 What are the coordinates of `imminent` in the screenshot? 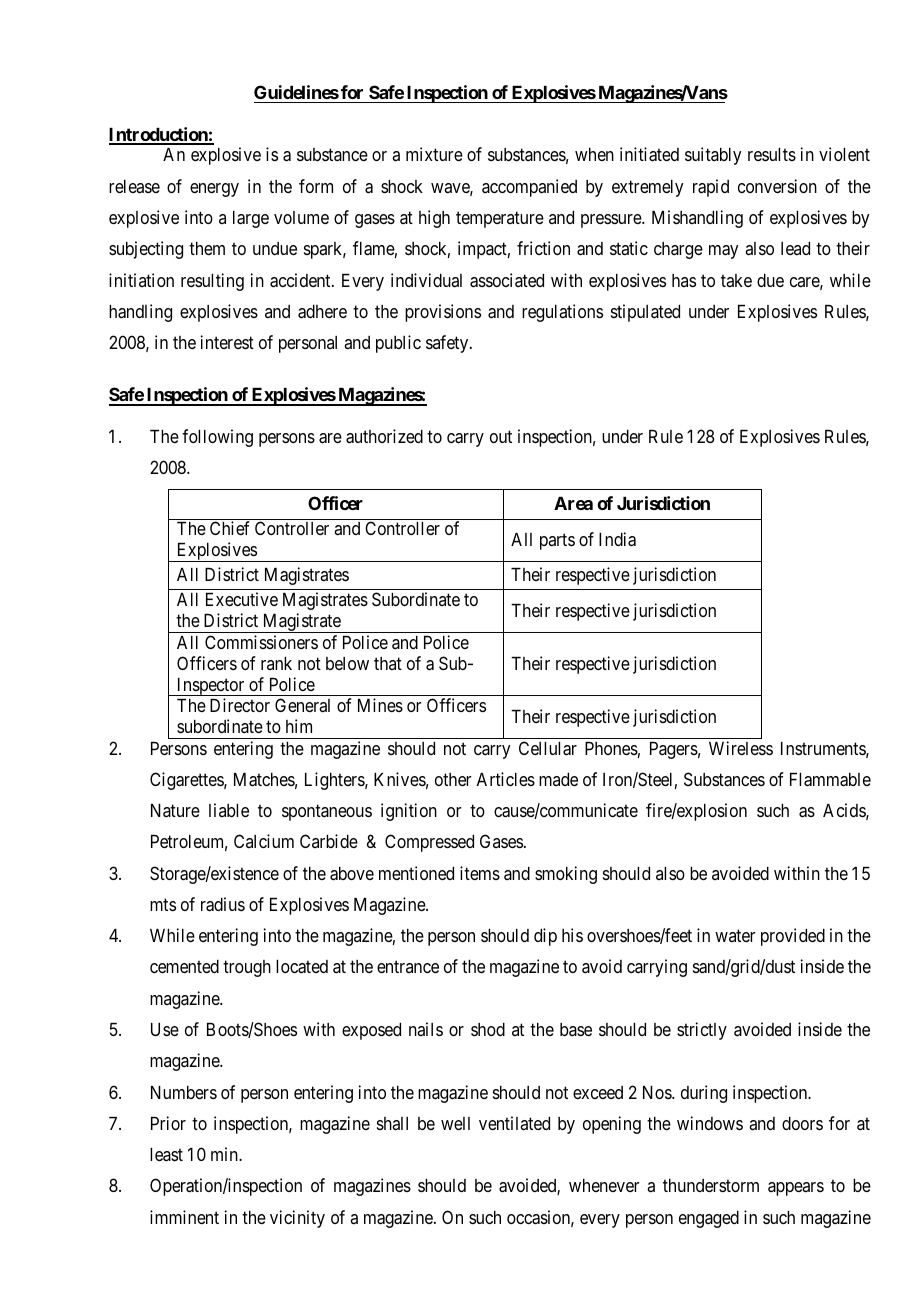 It's located at (184, 1217).
